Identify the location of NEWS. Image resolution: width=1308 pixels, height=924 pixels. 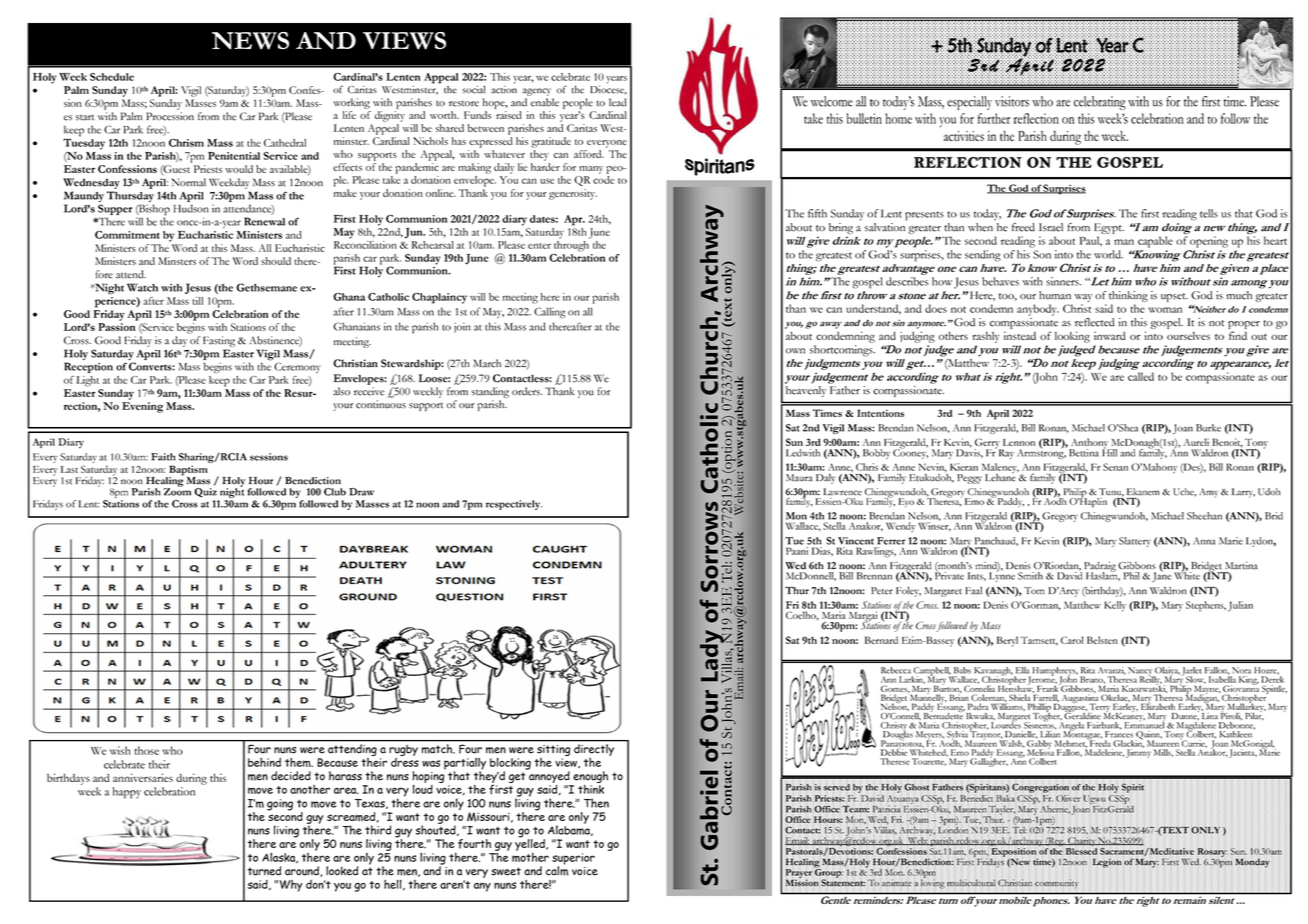
(250, 41).
